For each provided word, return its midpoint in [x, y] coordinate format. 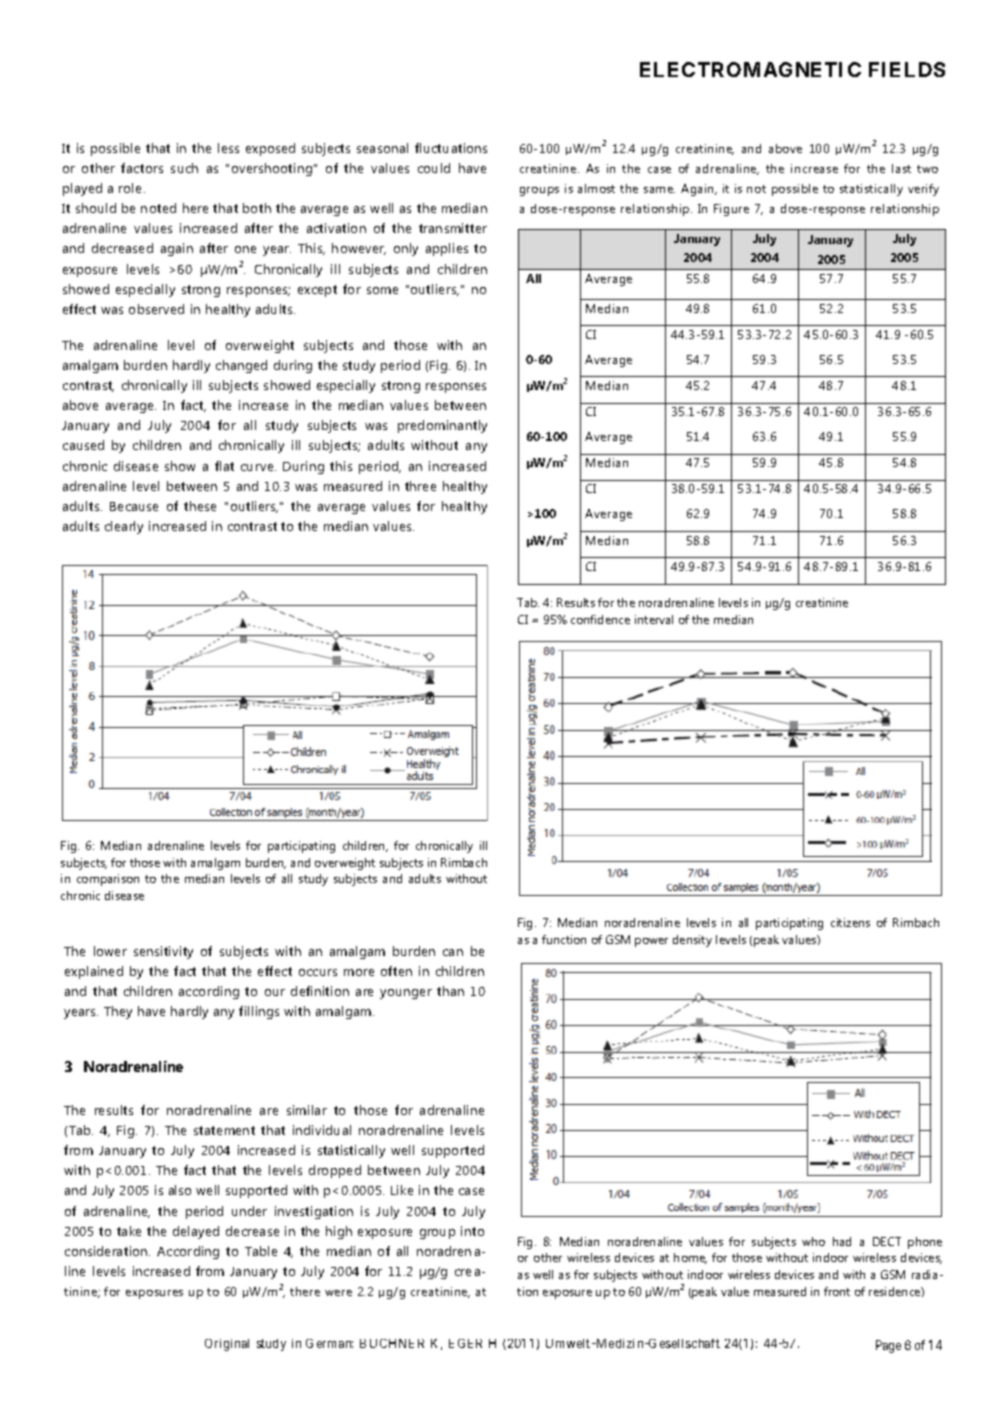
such [184, 168]
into [472, 1231]
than [450, 991]
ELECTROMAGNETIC [750, 69]
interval [654, 619]
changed [241, 366]
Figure [731, 210]
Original [227, 1345]
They [118, 1012]
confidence [600, 619]
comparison [108, 880]
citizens [850, 922]
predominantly [442, 426]
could [434, 168]
